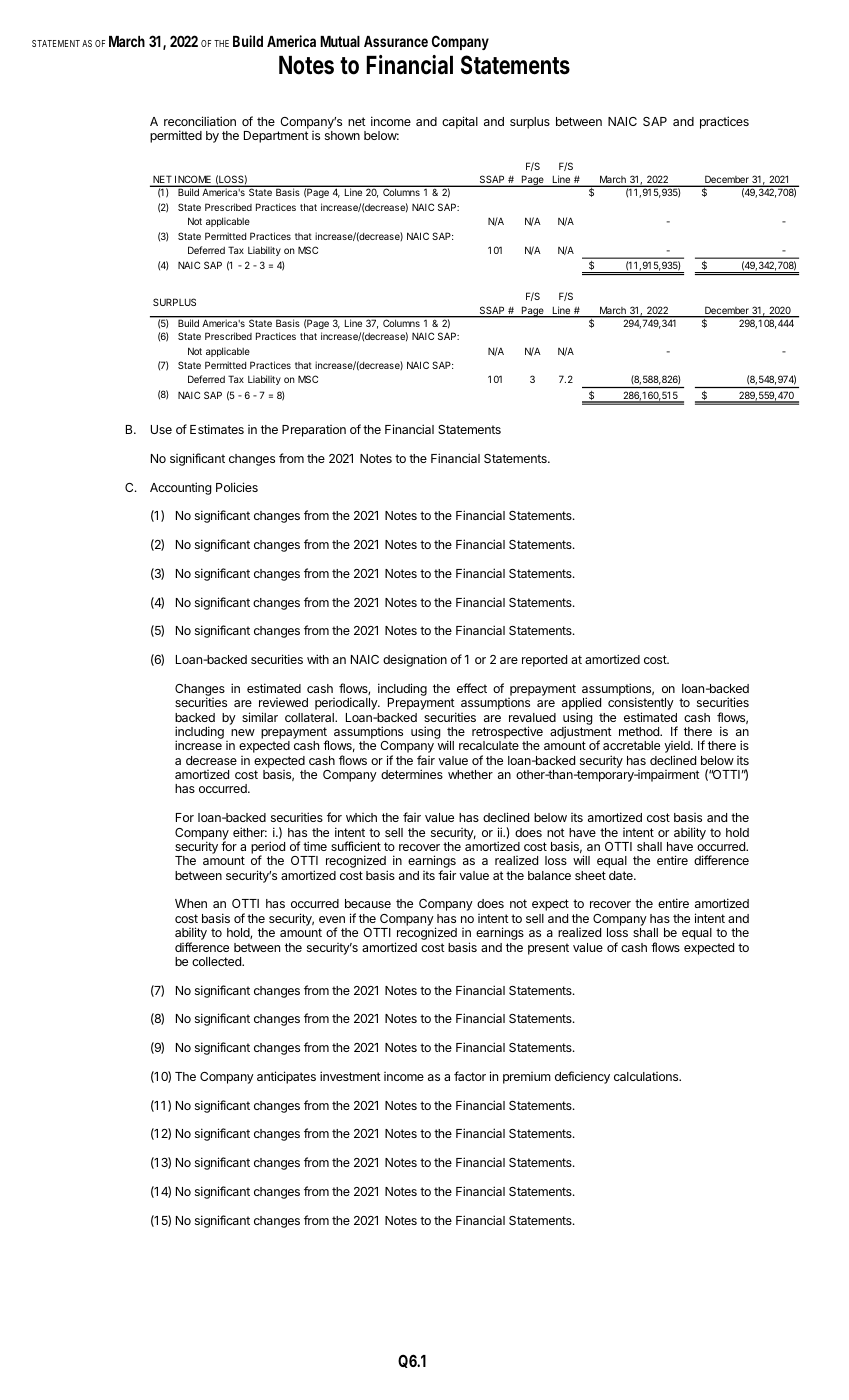 The width and height of the page is (849, 1400). What do you see at coordinates (582, 1077) in the page?
I see `deficiency` at bounding box center [582, 1077].
